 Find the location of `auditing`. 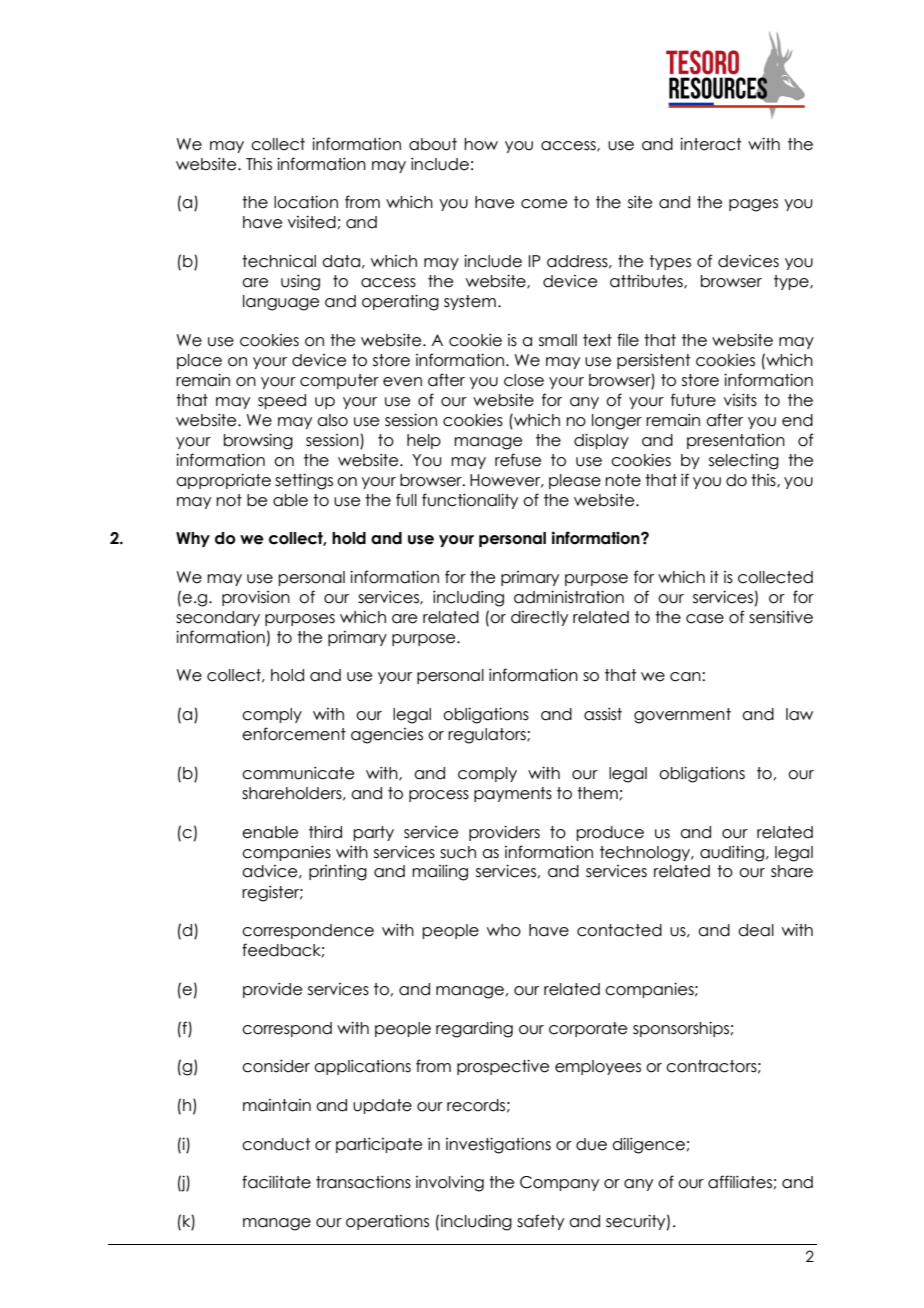

auditing is located at coordinates (732, 853).
